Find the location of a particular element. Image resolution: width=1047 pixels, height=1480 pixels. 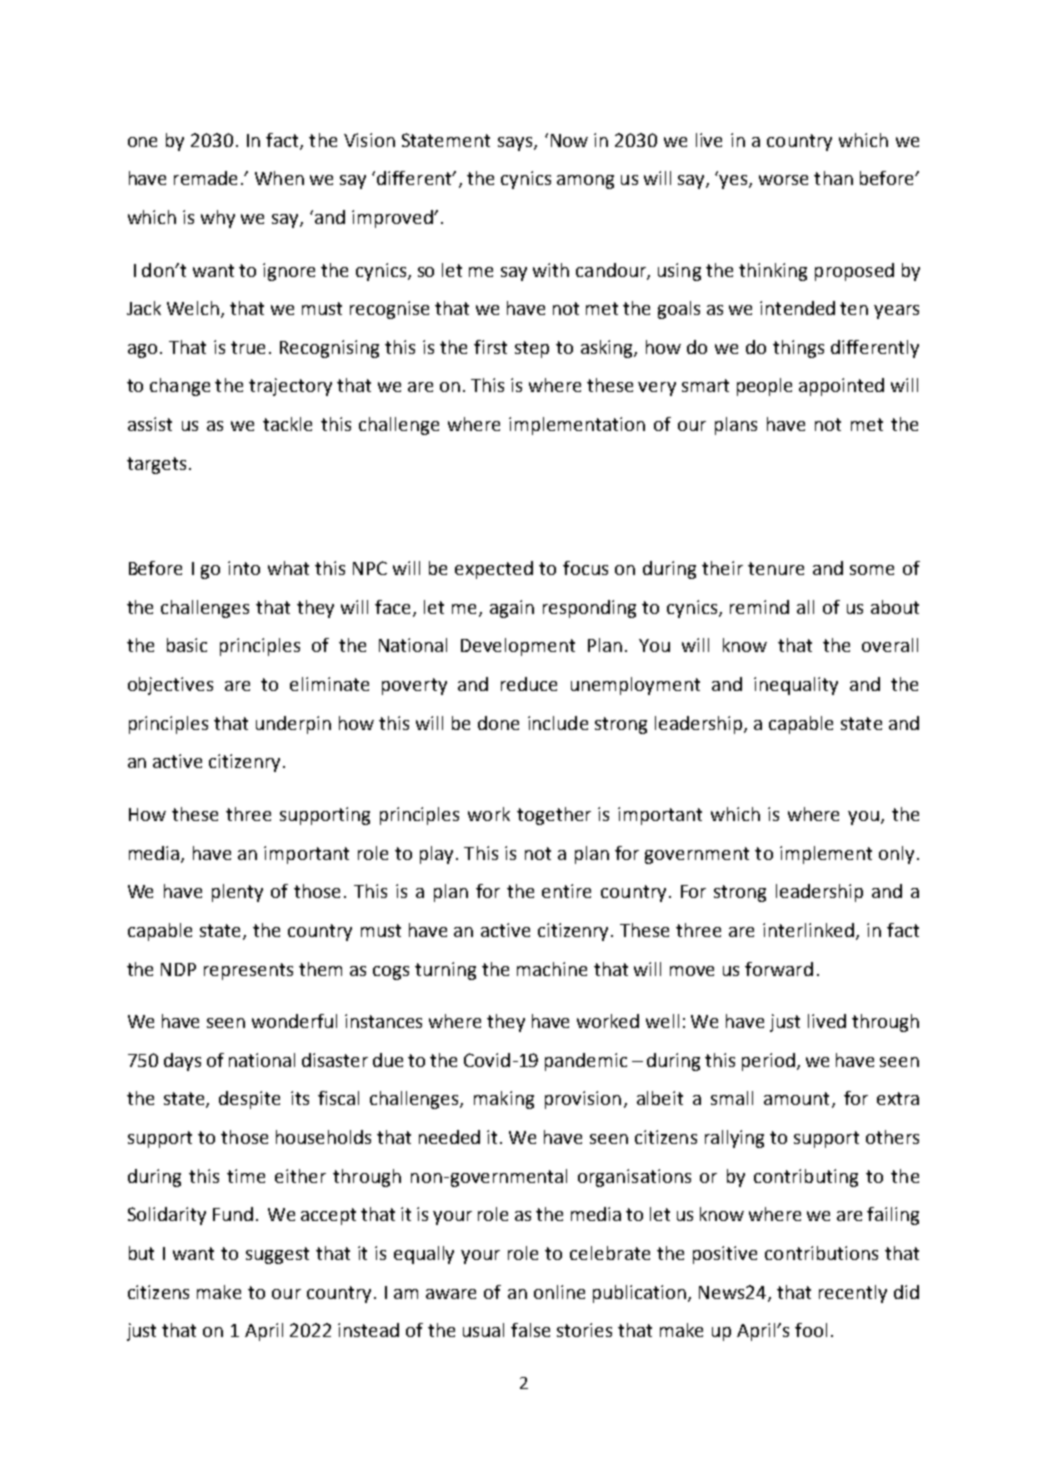

recently is located at coordinates (853, 1294).
